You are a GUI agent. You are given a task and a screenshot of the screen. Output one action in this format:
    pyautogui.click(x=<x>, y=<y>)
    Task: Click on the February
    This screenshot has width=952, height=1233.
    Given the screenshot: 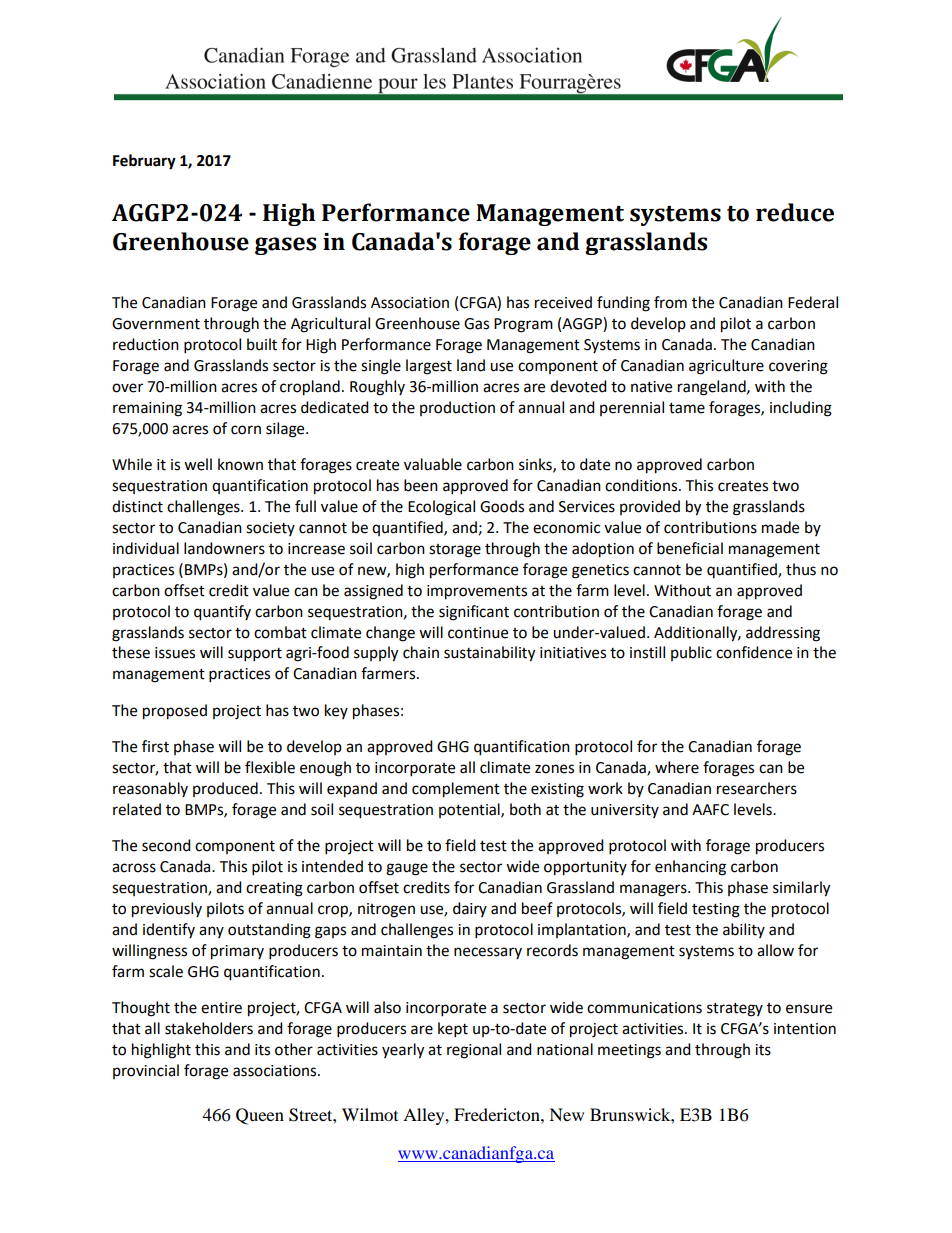 What is the action you would take?
    pyautogui.click(x=144, y=162)
